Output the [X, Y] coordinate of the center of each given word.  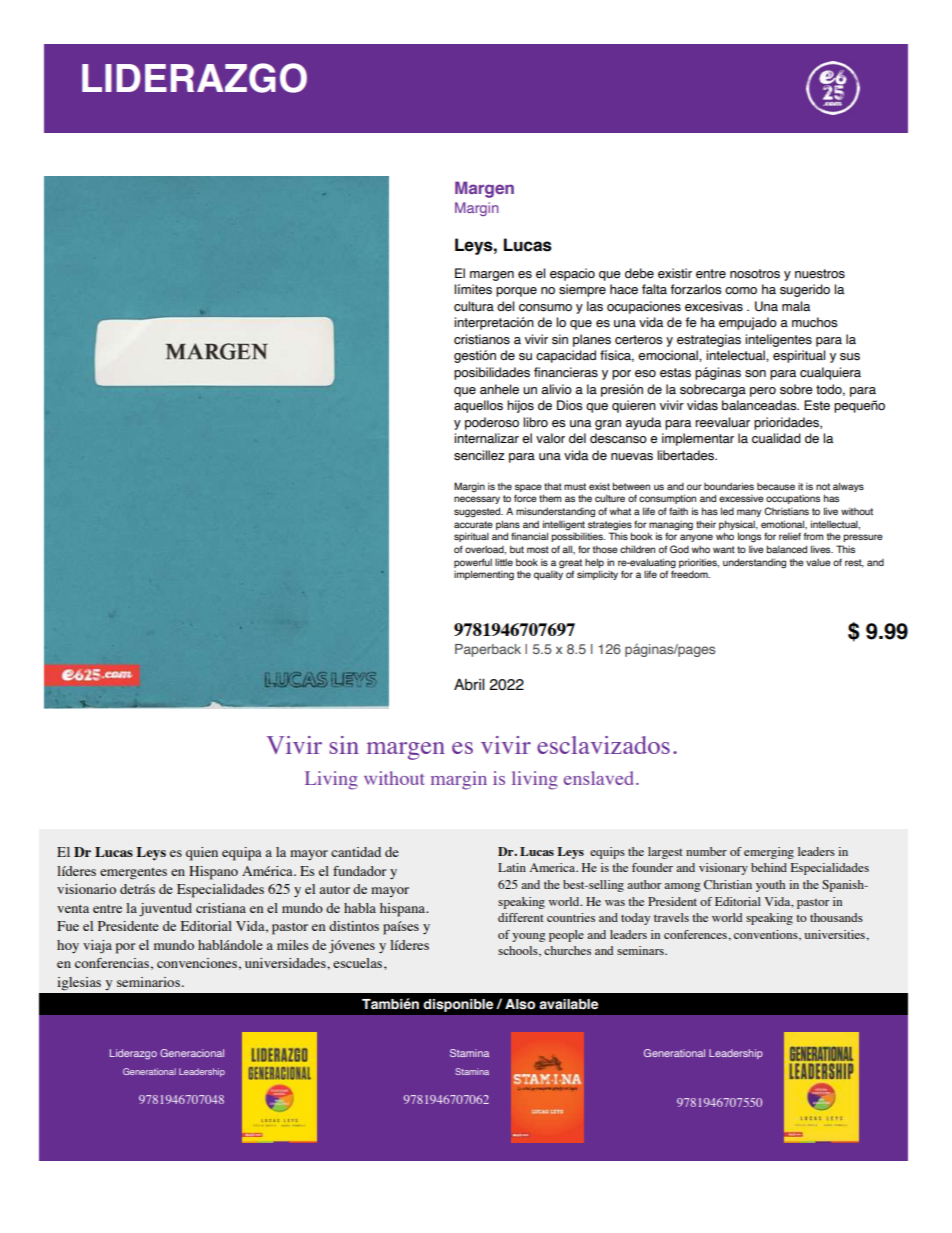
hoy [68, 946]
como [741, 291]
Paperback [488, 650]
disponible [458, 1005]
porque [516, 292]
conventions [767, 935]
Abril [469, 684]
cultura [474, 306]
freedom [690, 574]
